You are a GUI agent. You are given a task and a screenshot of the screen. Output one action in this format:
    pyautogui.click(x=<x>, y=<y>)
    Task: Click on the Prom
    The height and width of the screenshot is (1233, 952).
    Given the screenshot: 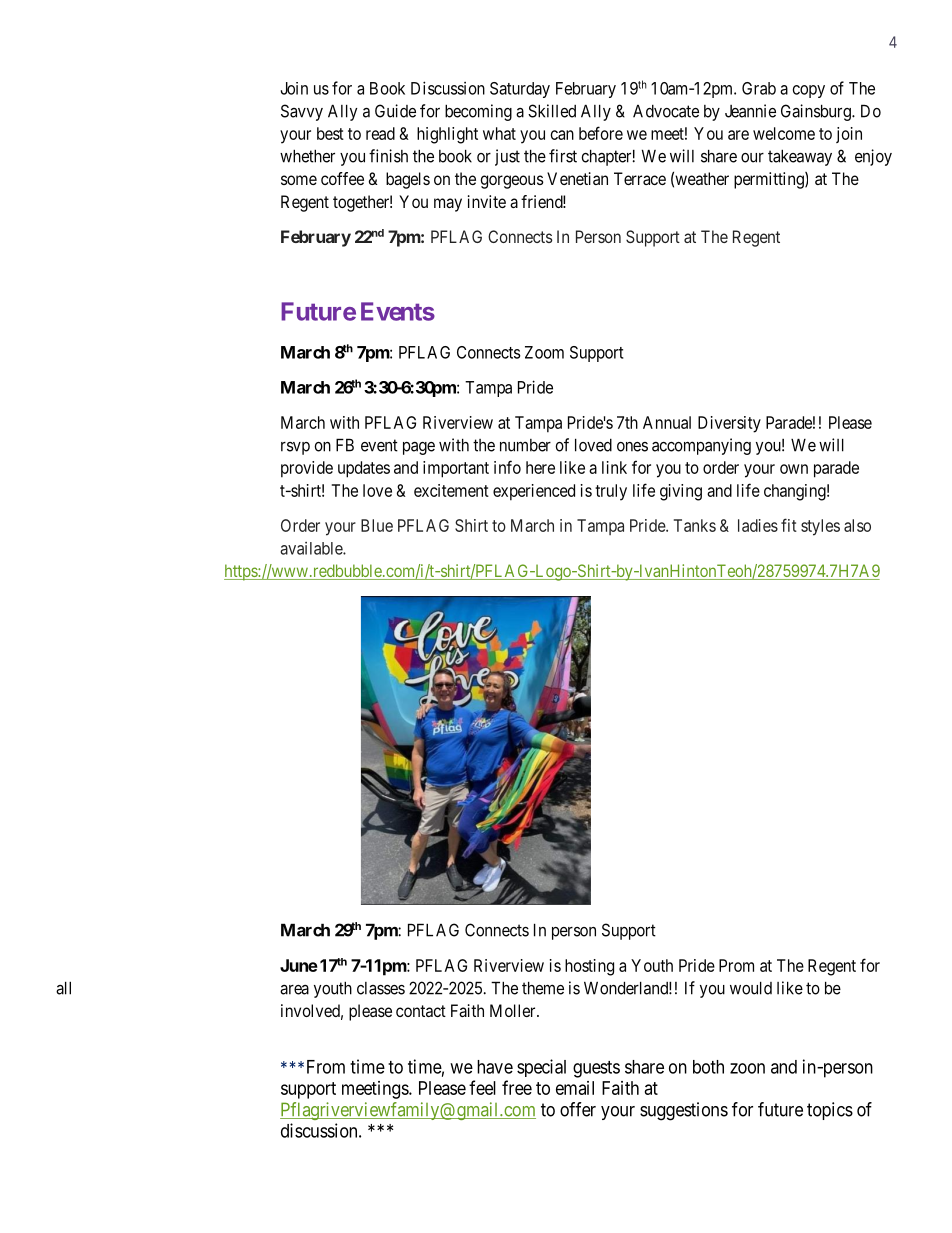 What is the action you would take?
    pyautogui.click(x=736, y=965)
